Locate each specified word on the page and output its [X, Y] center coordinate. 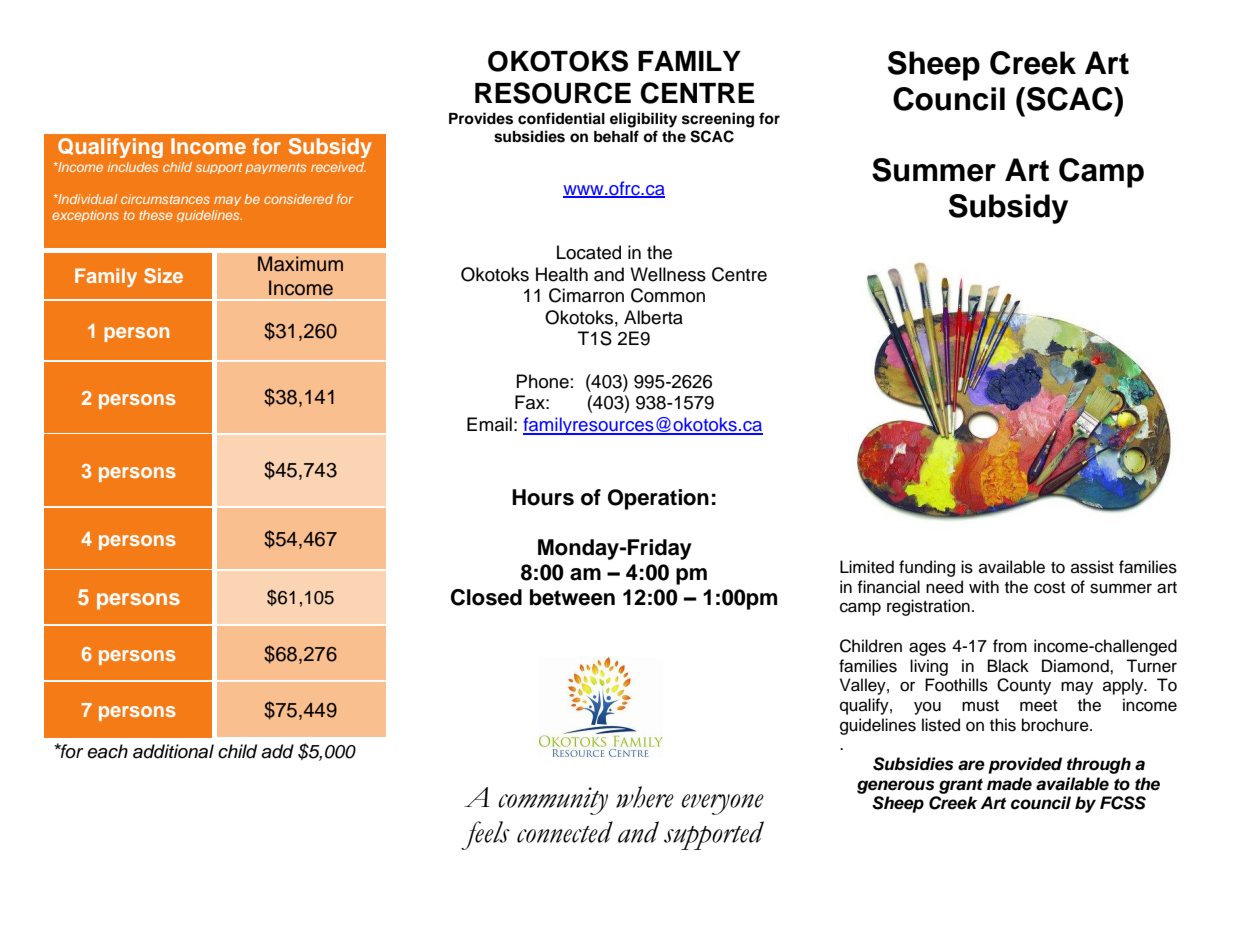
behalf [616, 136]
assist [1092, 567]
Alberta [653, 317]
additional [173, 751]
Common [668, 295]
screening [718, 120]
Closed [486, 597]
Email [489, 424]
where [645, 797]
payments [275, 168]
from [1010, 646]
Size [163, 276]
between [572, 597]
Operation [658, 499]
